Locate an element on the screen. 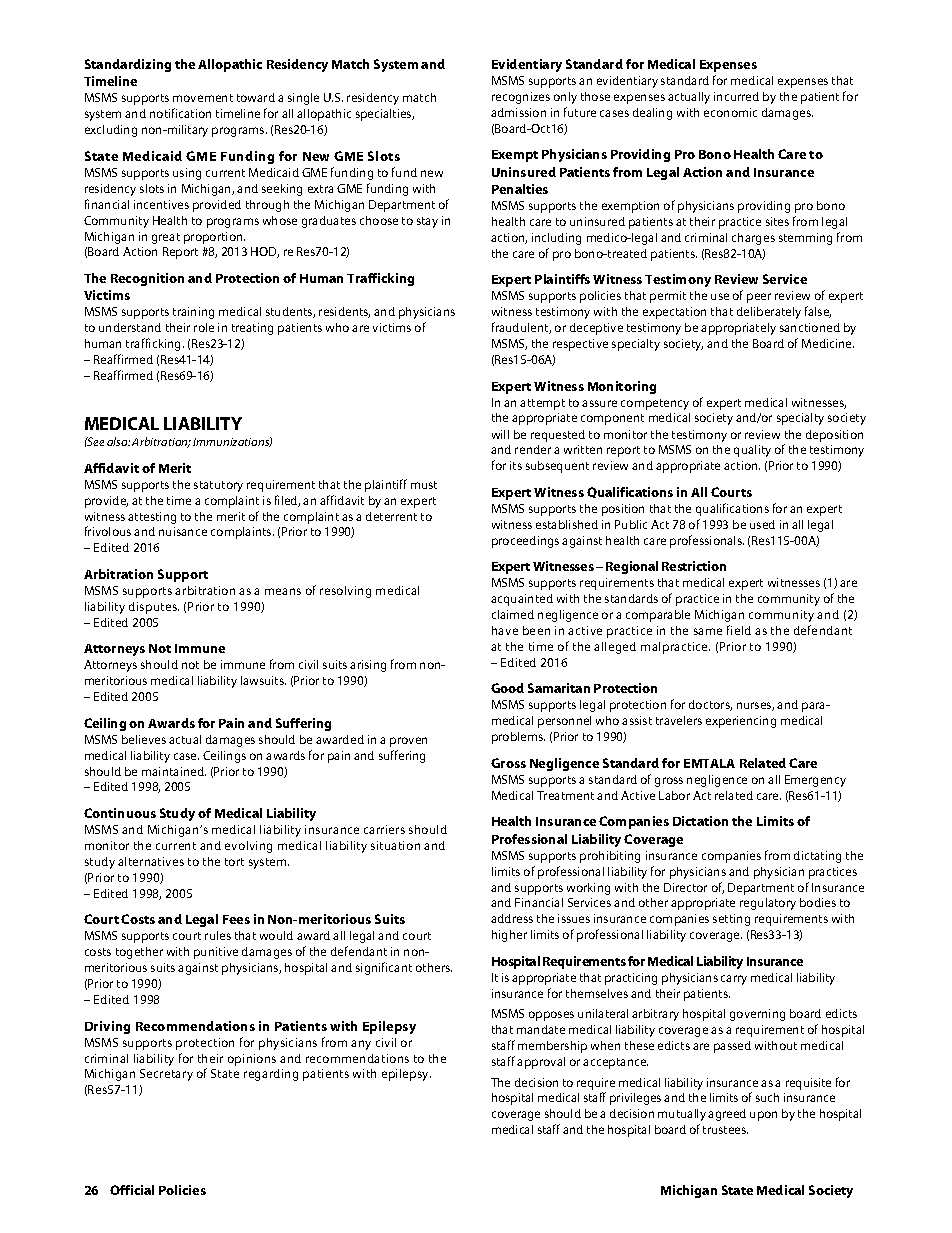  situation is located at coordinates (395, 845).
